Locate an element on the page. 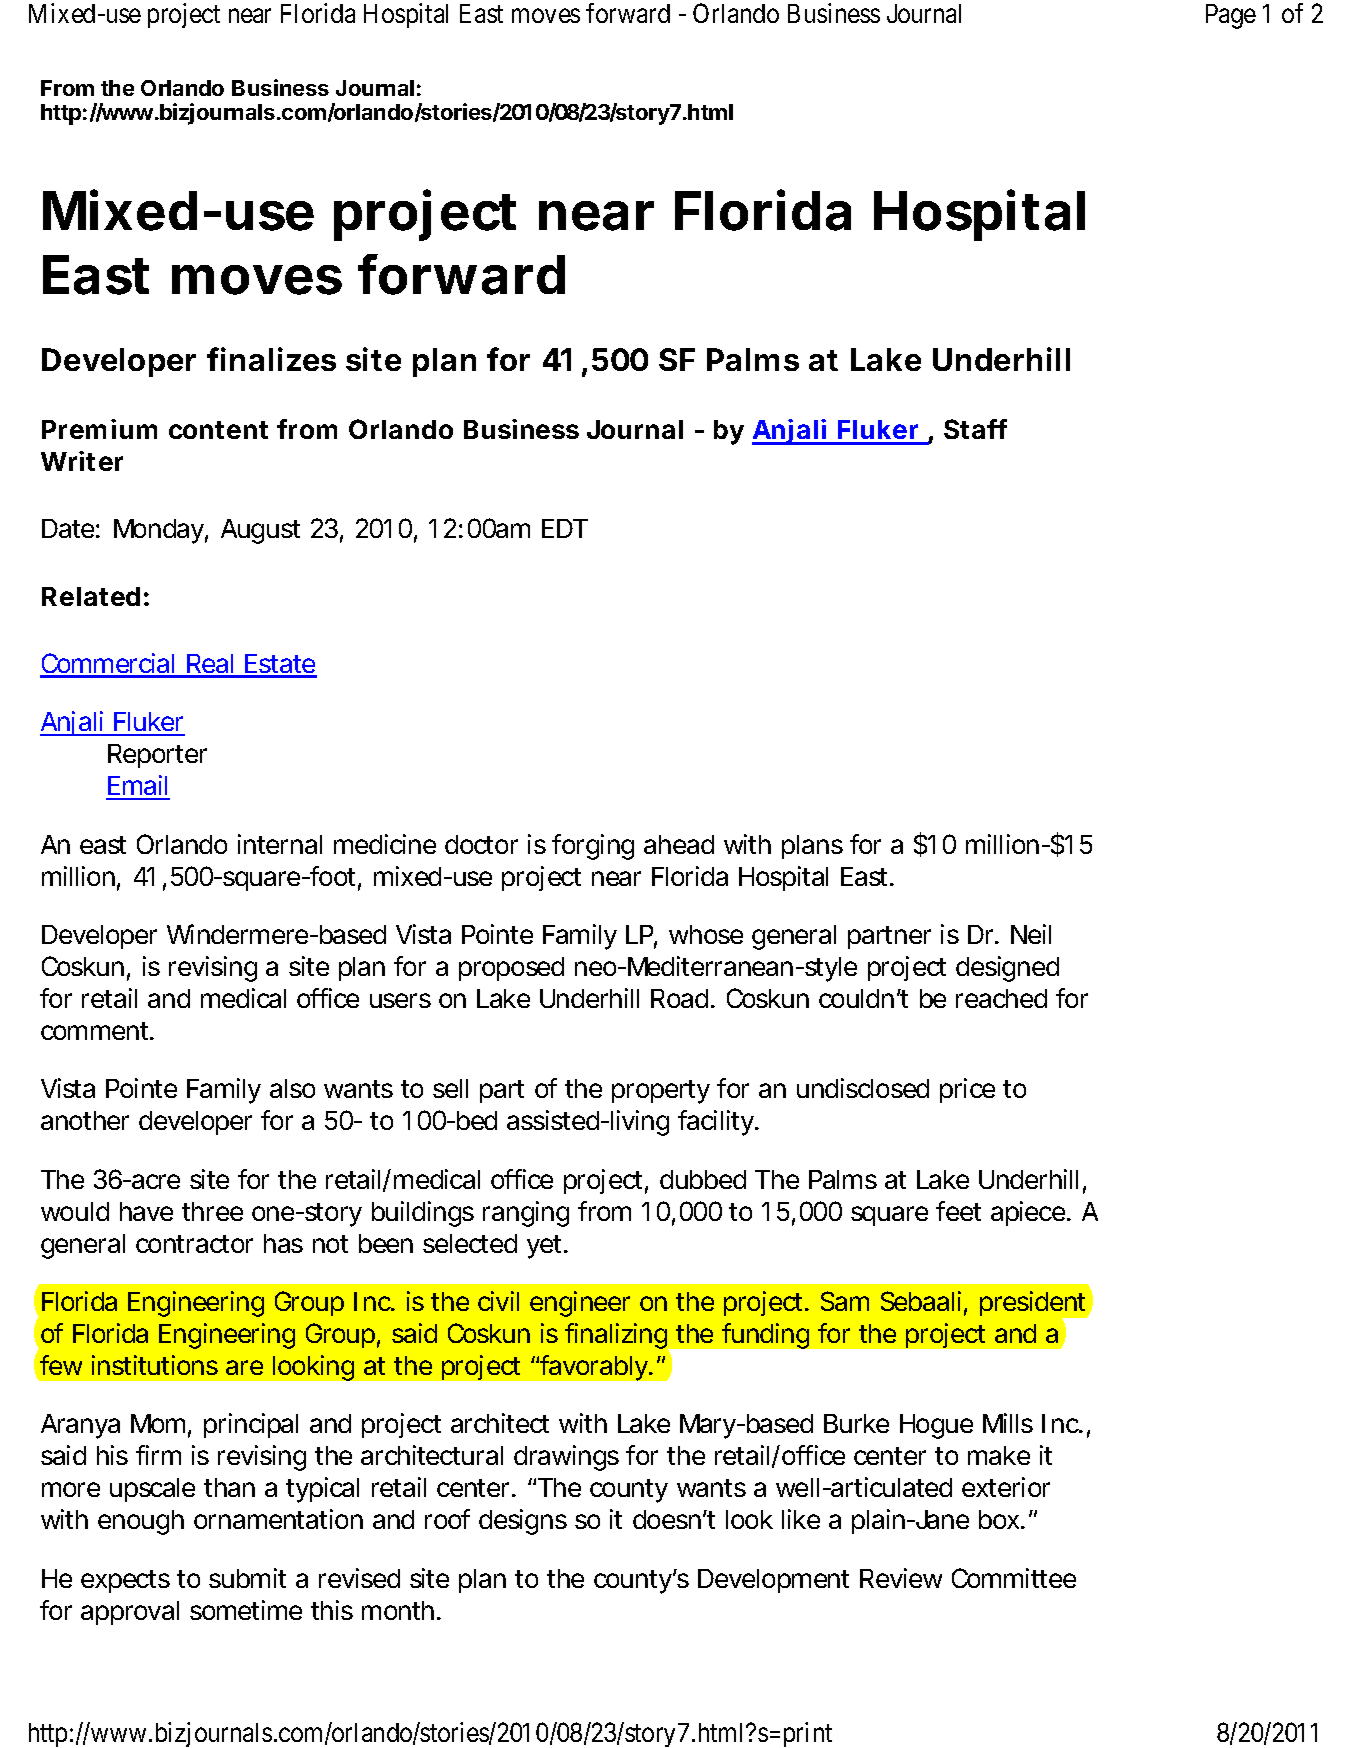  Staff is located at coordinates (975, 429).
